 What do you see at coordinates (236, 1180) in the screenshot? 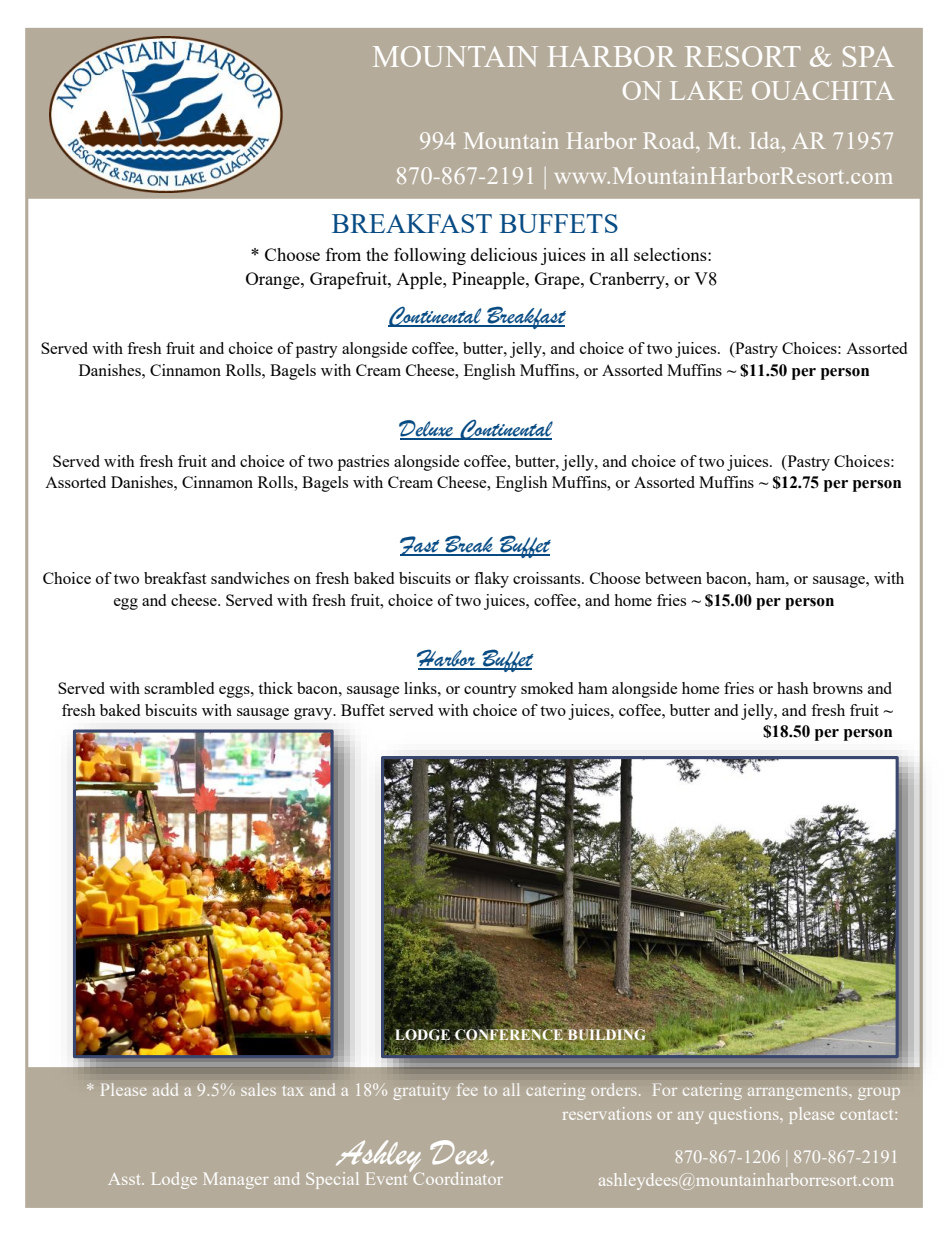
I see `Manager` at bounding box center [236, 1180].
